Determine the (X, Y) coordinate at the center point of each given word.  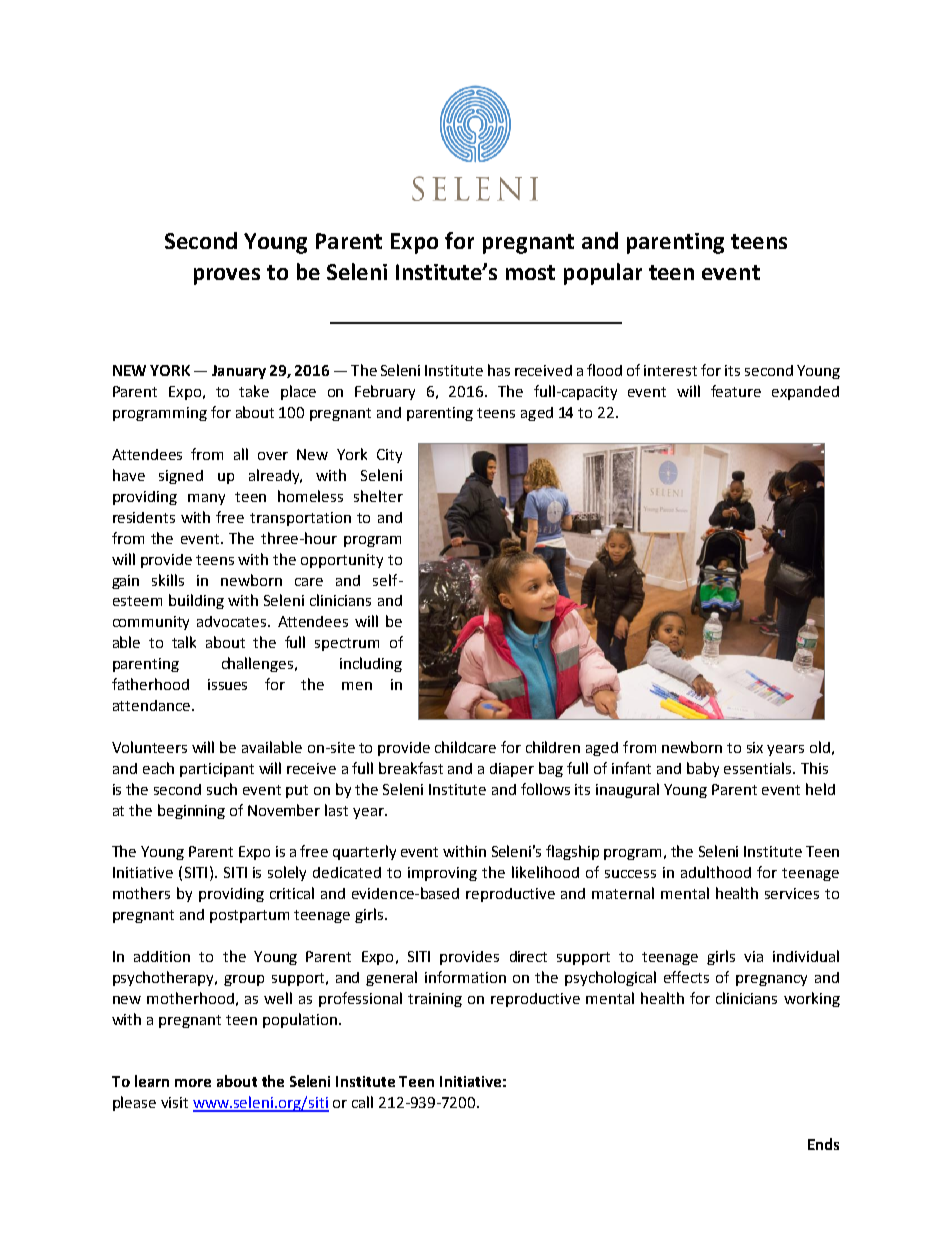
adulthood (716, 872)
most (530, 272)
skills (168, 580)
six (755, 747)
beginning (191, 811)
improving (442, 874)
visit (174, 1102)
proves (227, 276)
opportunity (342, 561)
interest (670, 370)
